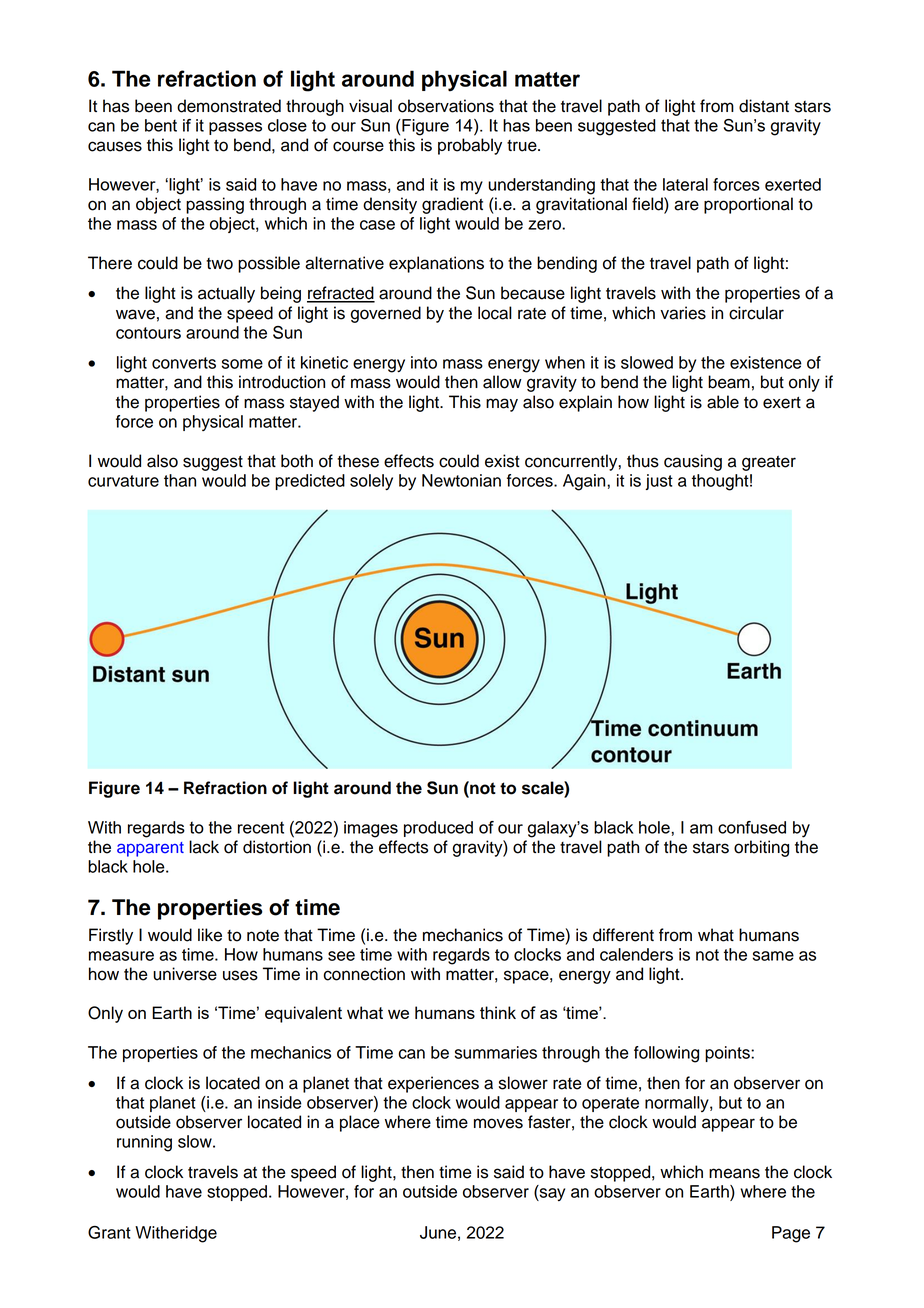  Describe the element at coordinates (685, 184) in the screenshot. I see `lateral` at that location.
